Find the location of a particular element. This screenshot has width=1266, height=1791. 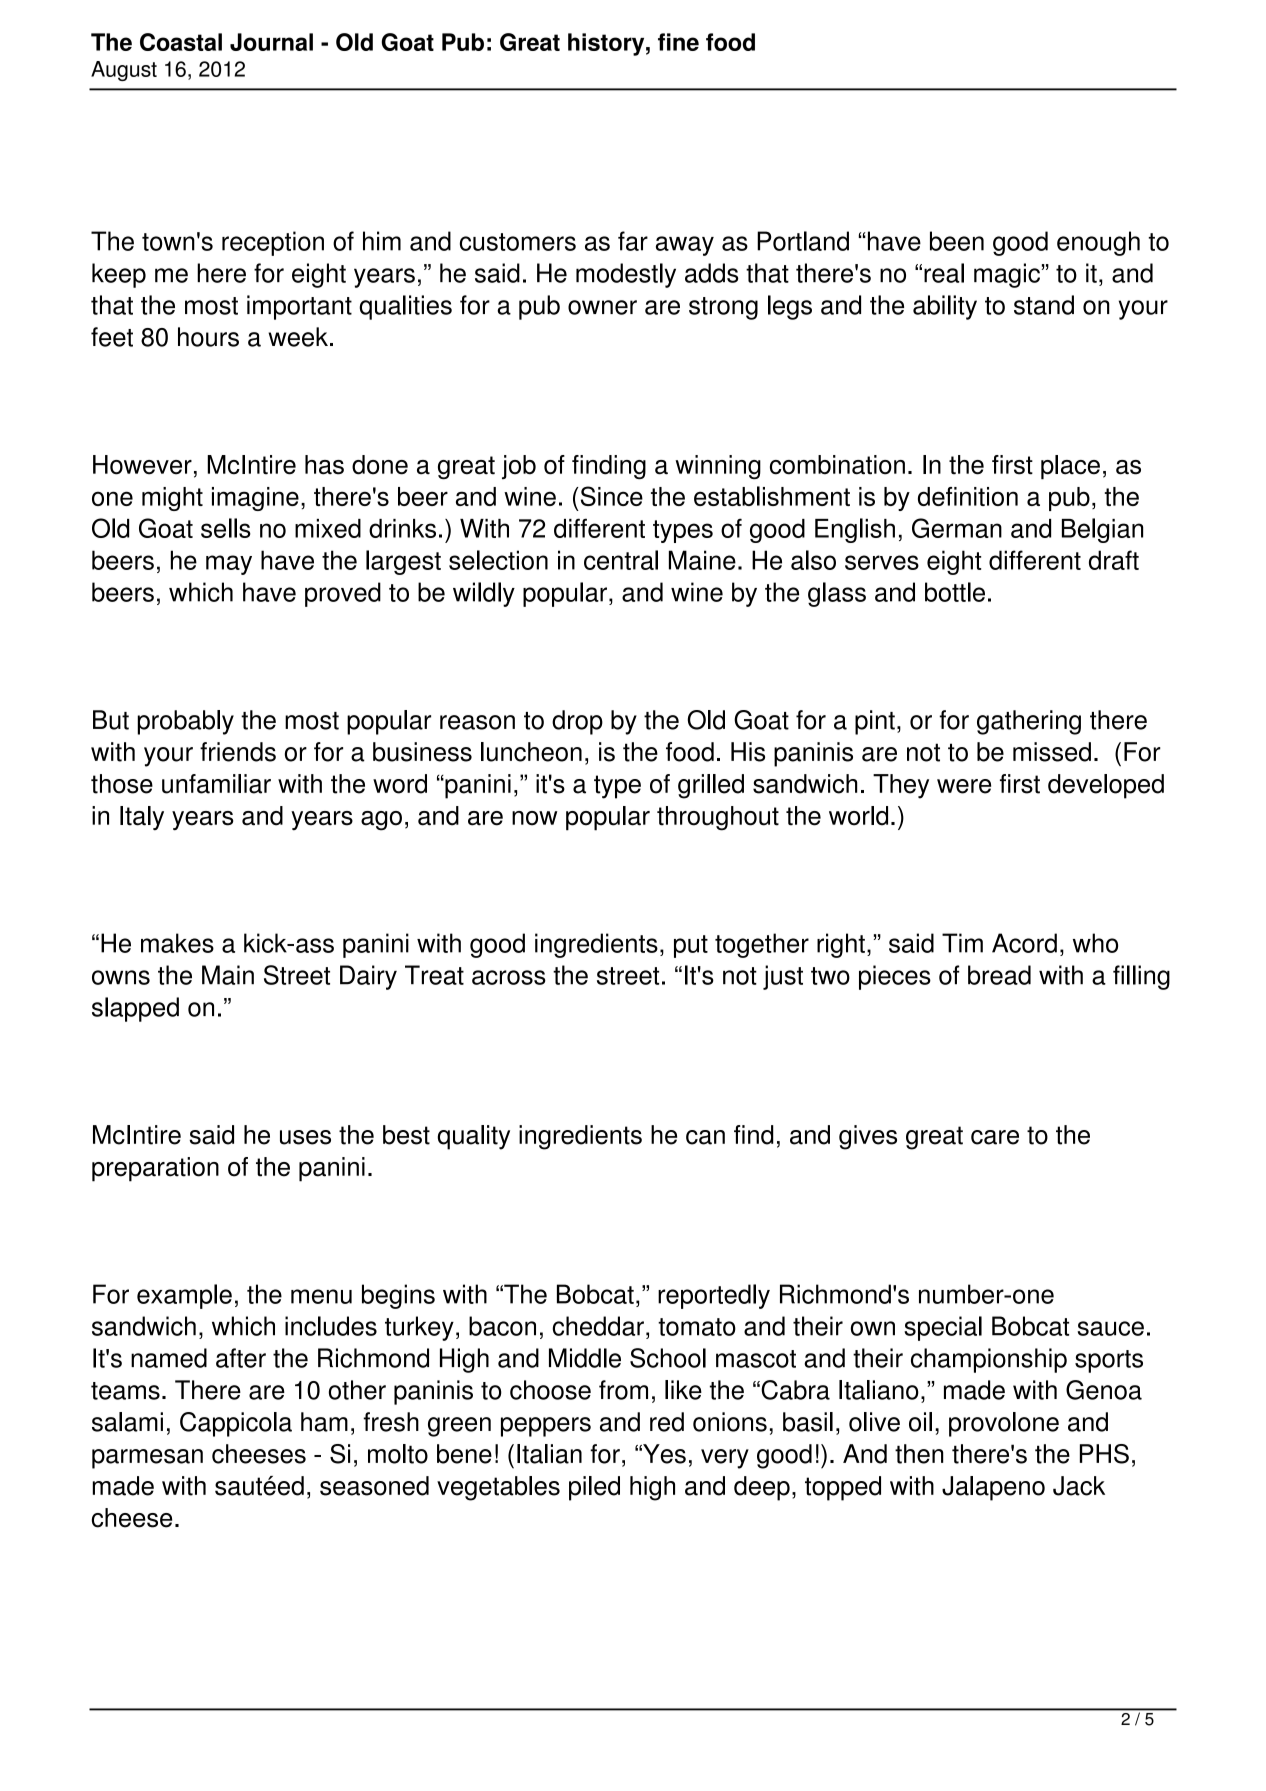

Since is located at coordinates (610, 496).
